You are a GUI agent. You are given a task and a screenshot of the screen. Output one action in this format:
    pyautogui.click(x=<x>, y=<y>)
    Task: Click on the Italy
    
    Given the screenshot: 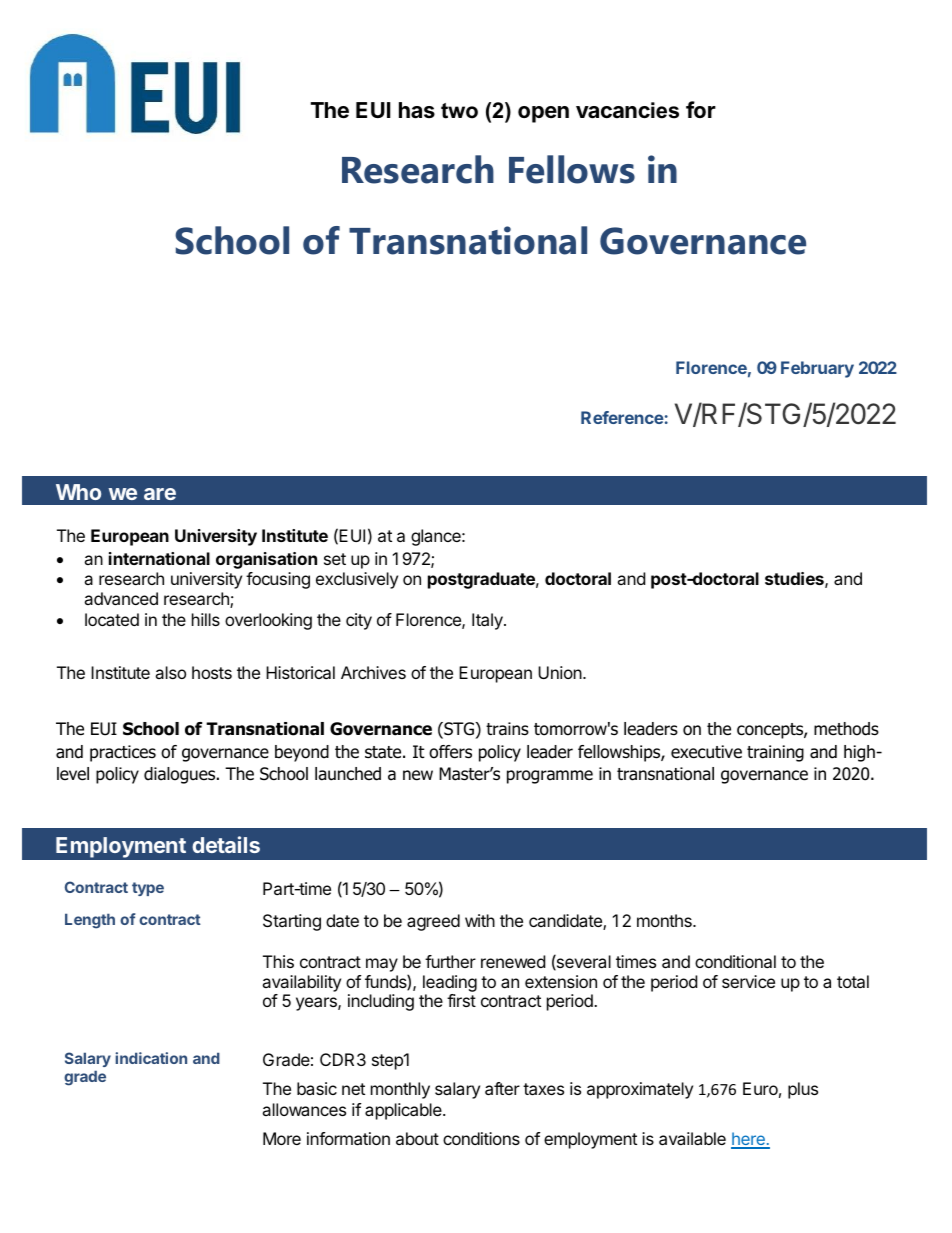 What is the action you would take?
    pyautogui.click(x=488, y=621)
